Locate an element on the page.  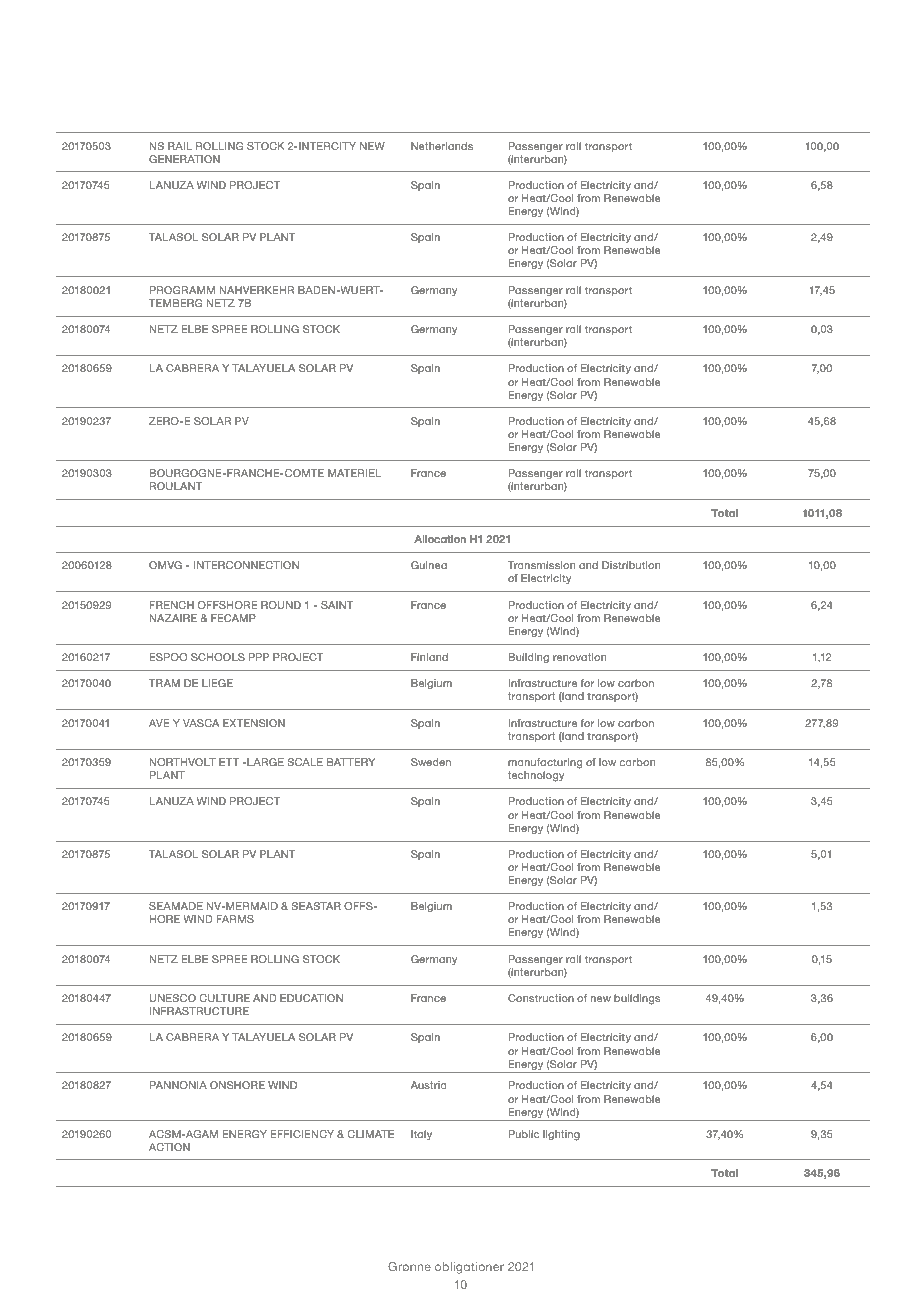
renovation is located at coordinates (579, 657).
